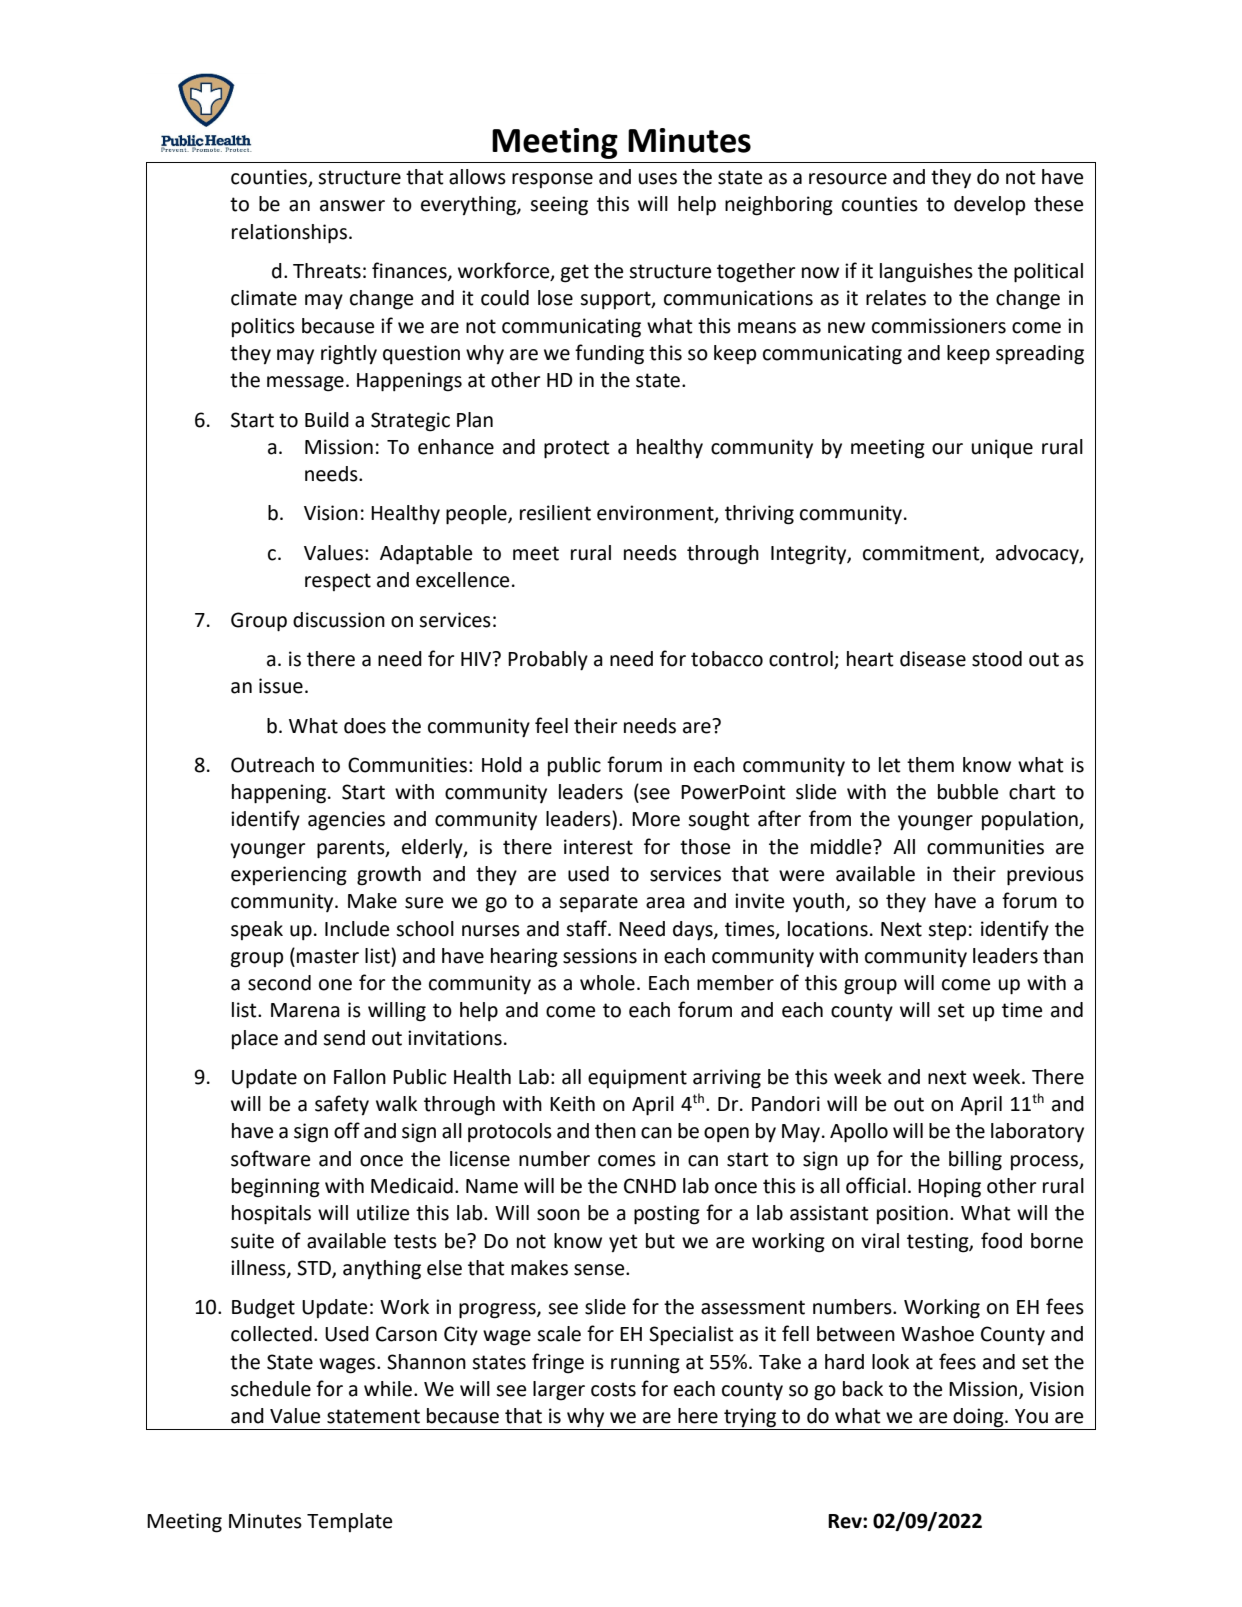  I want to click on develop, so click(989, 205).
